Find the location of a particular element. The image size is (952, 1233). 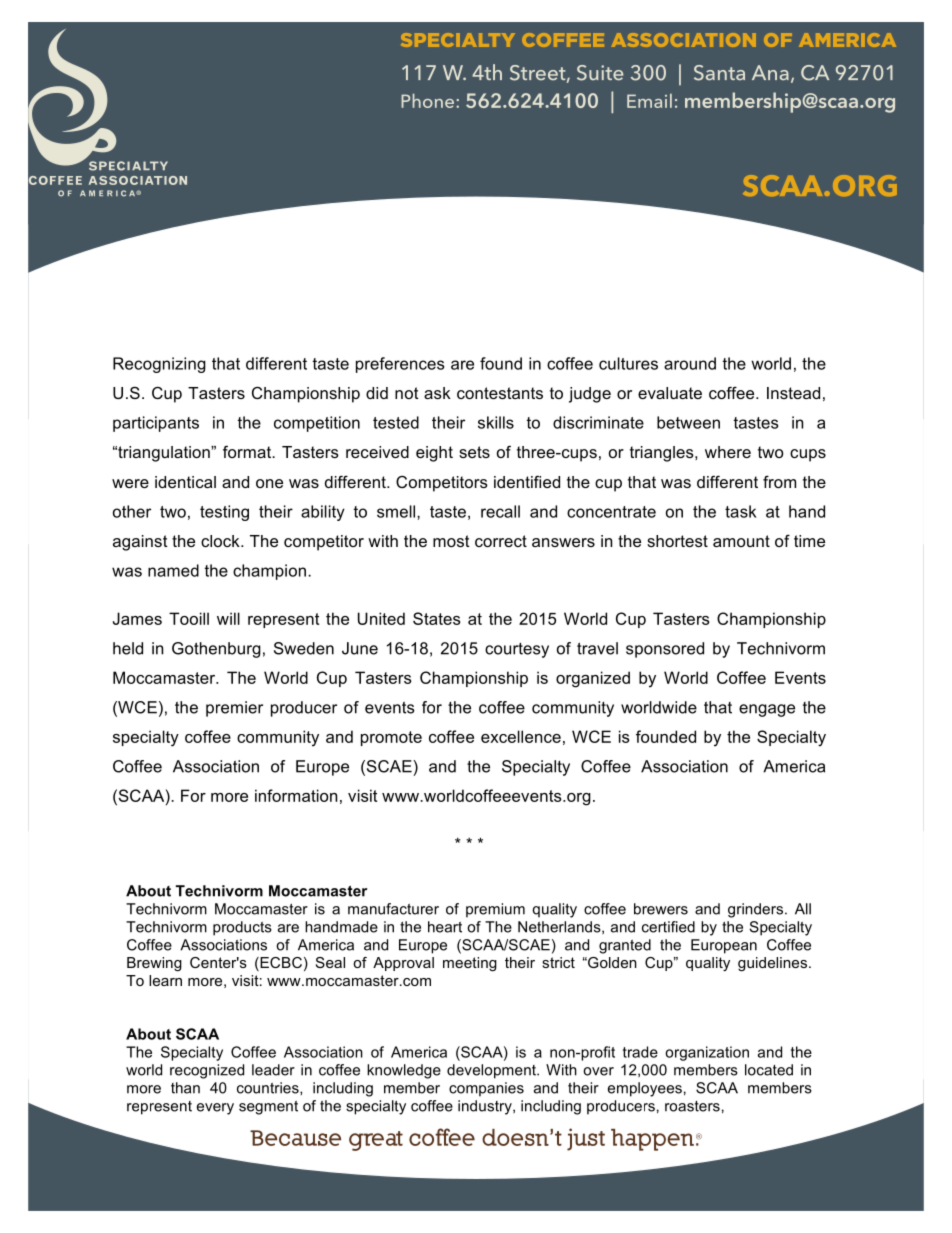

sponsored is located at coordinates (665, 650).
